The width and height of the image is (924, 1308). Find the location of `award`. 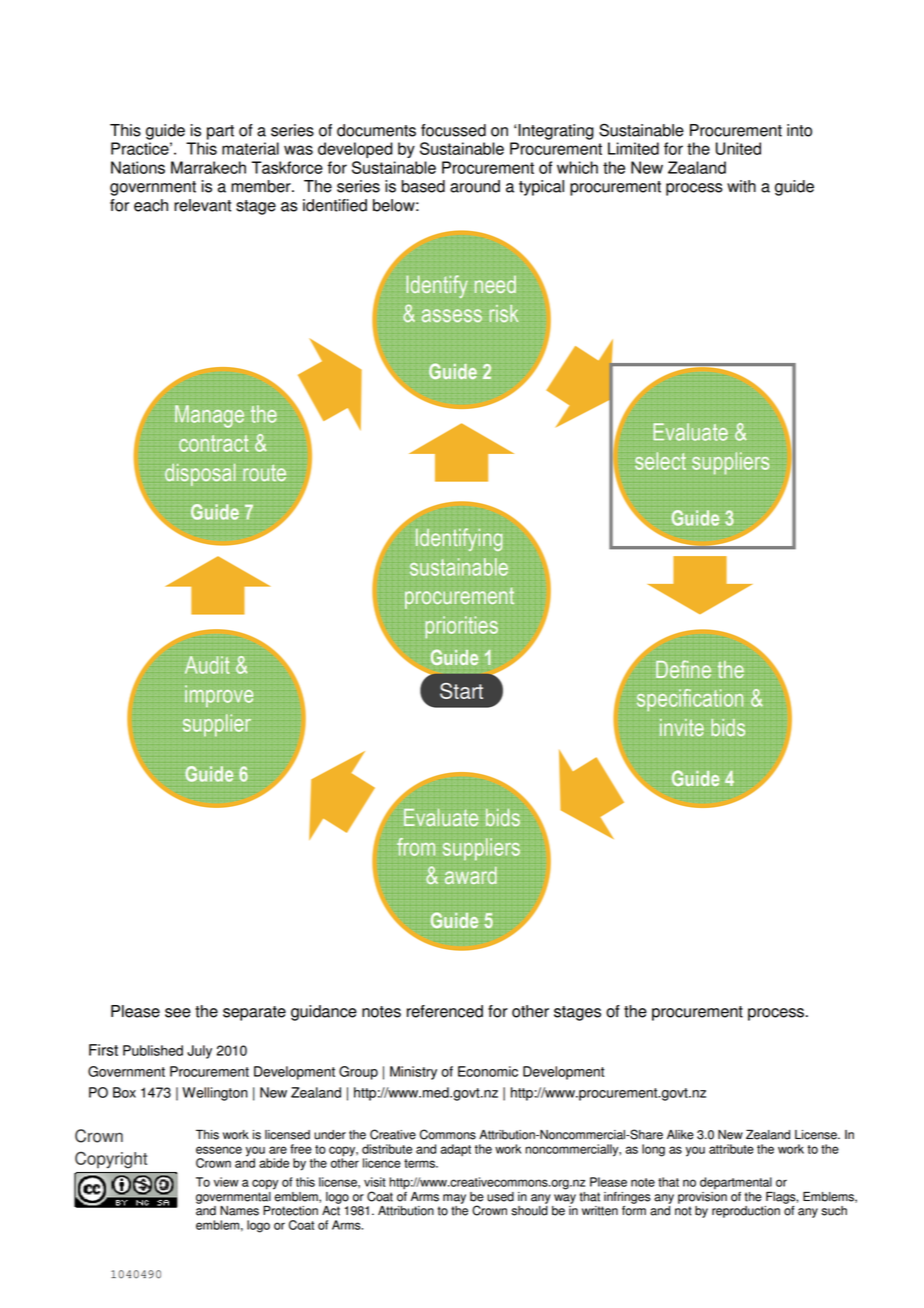

award is located at coordinates (471, 875).
